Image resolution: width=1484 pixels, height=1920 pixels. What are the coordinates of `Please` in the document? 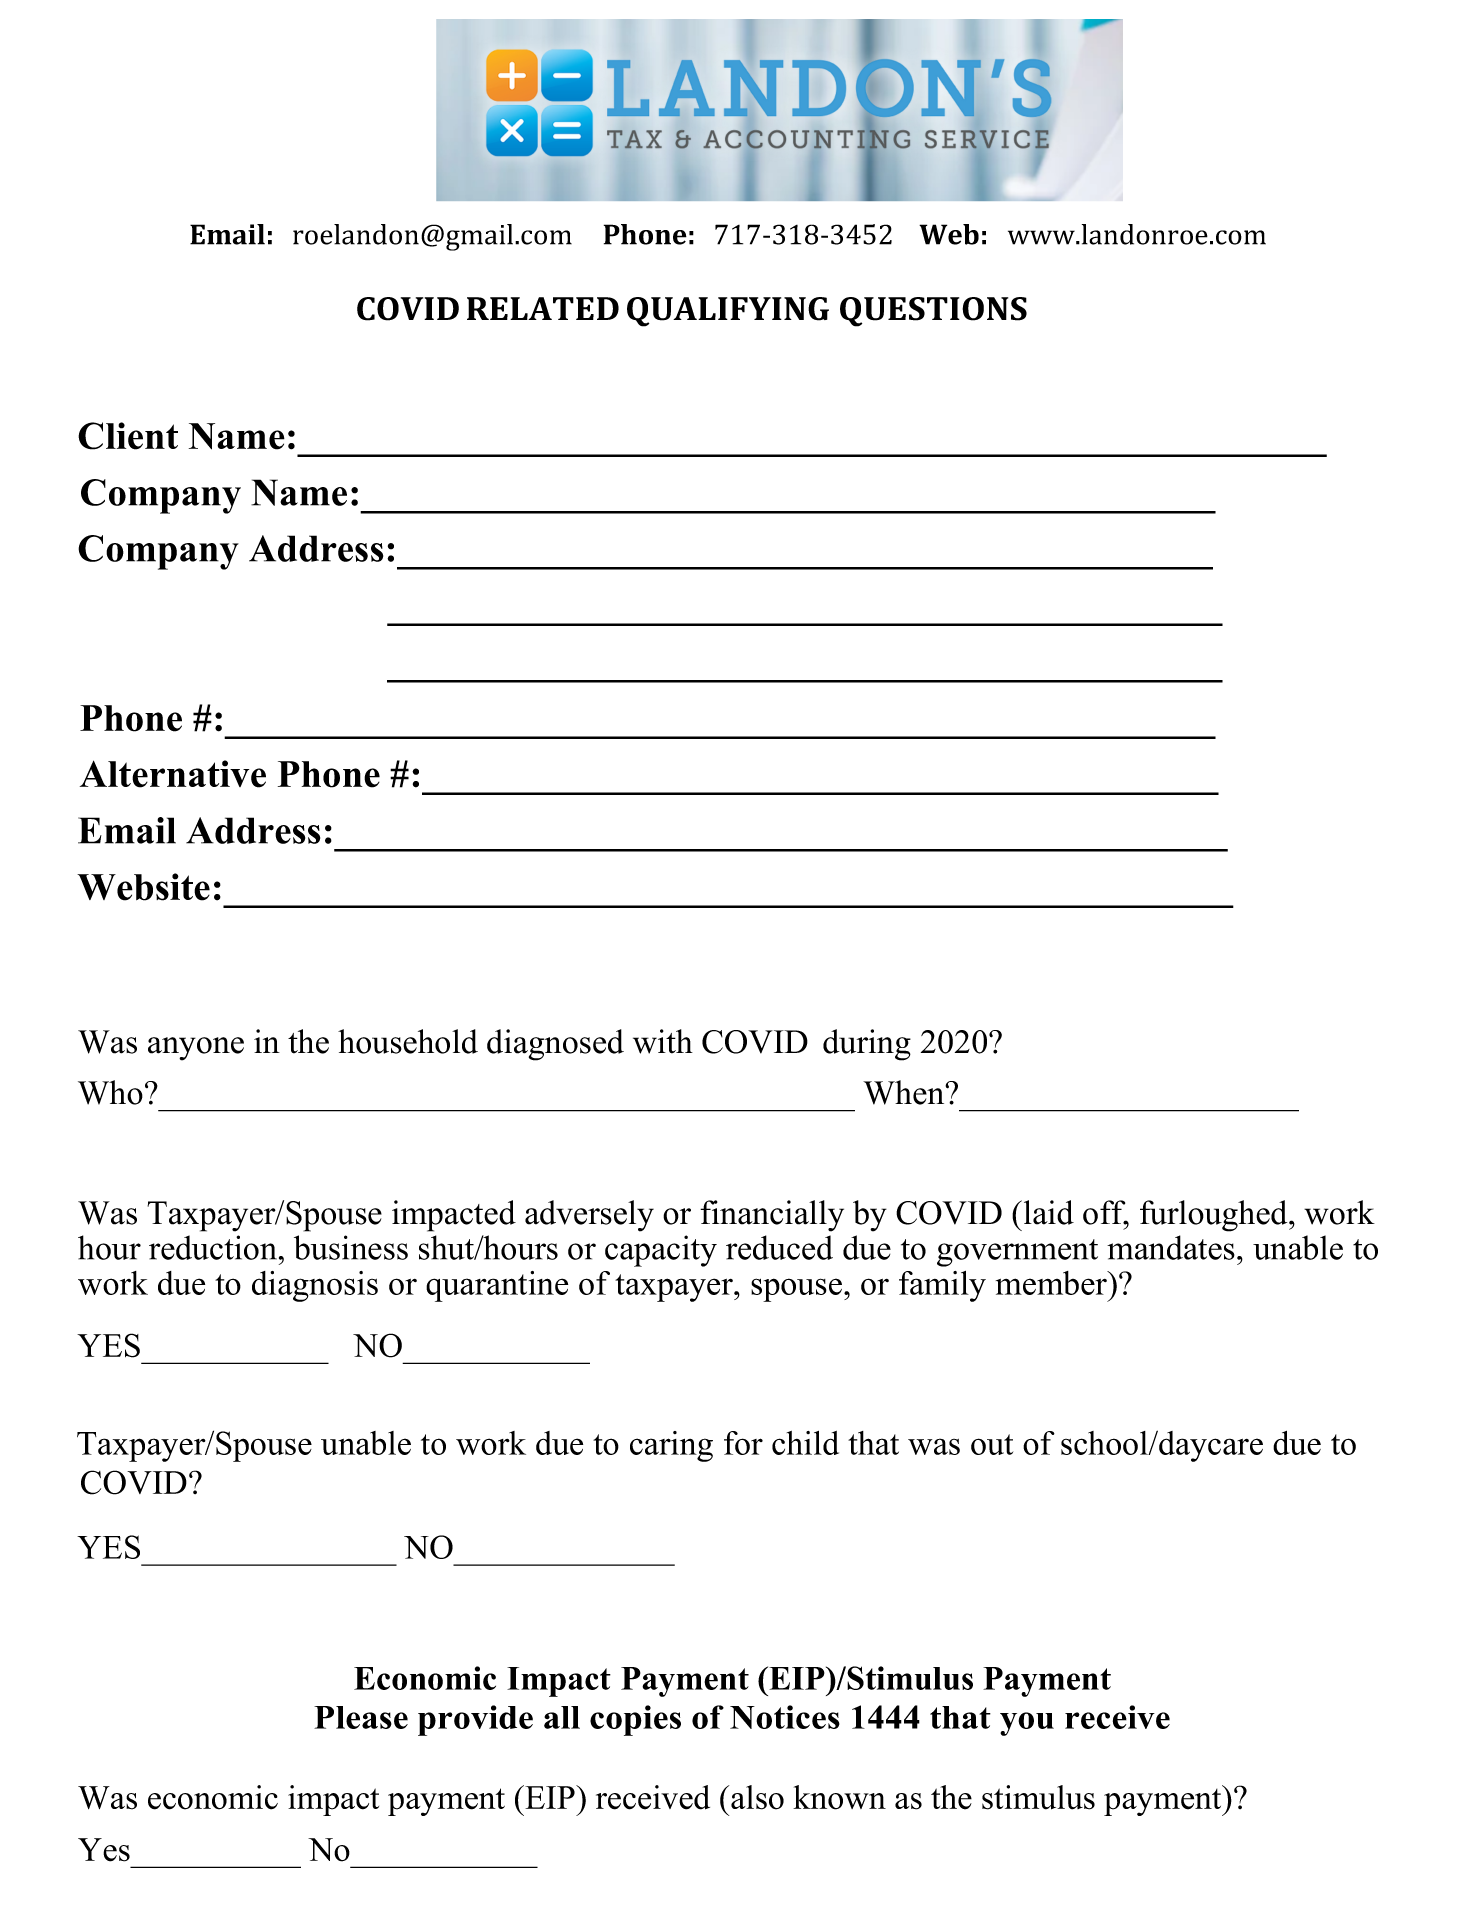 It's located at (361, 1717).
